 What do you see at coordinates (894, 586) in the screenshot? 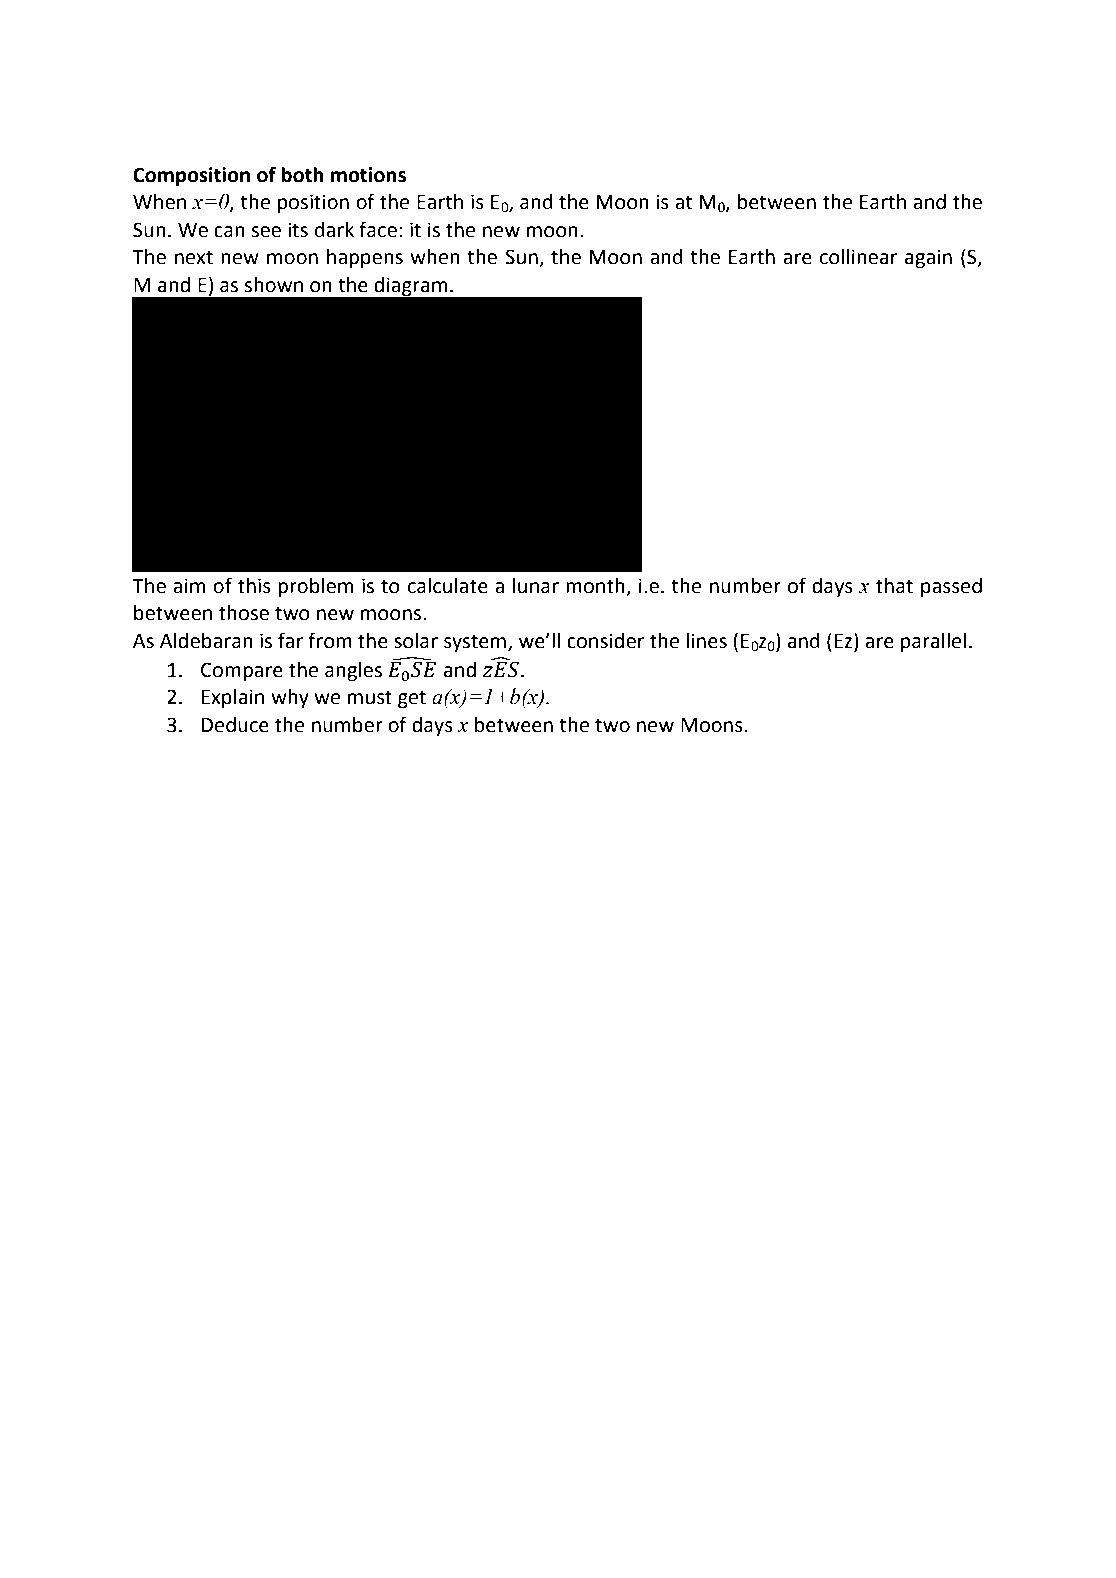
I see `that` at bounding box center [894, 586].
